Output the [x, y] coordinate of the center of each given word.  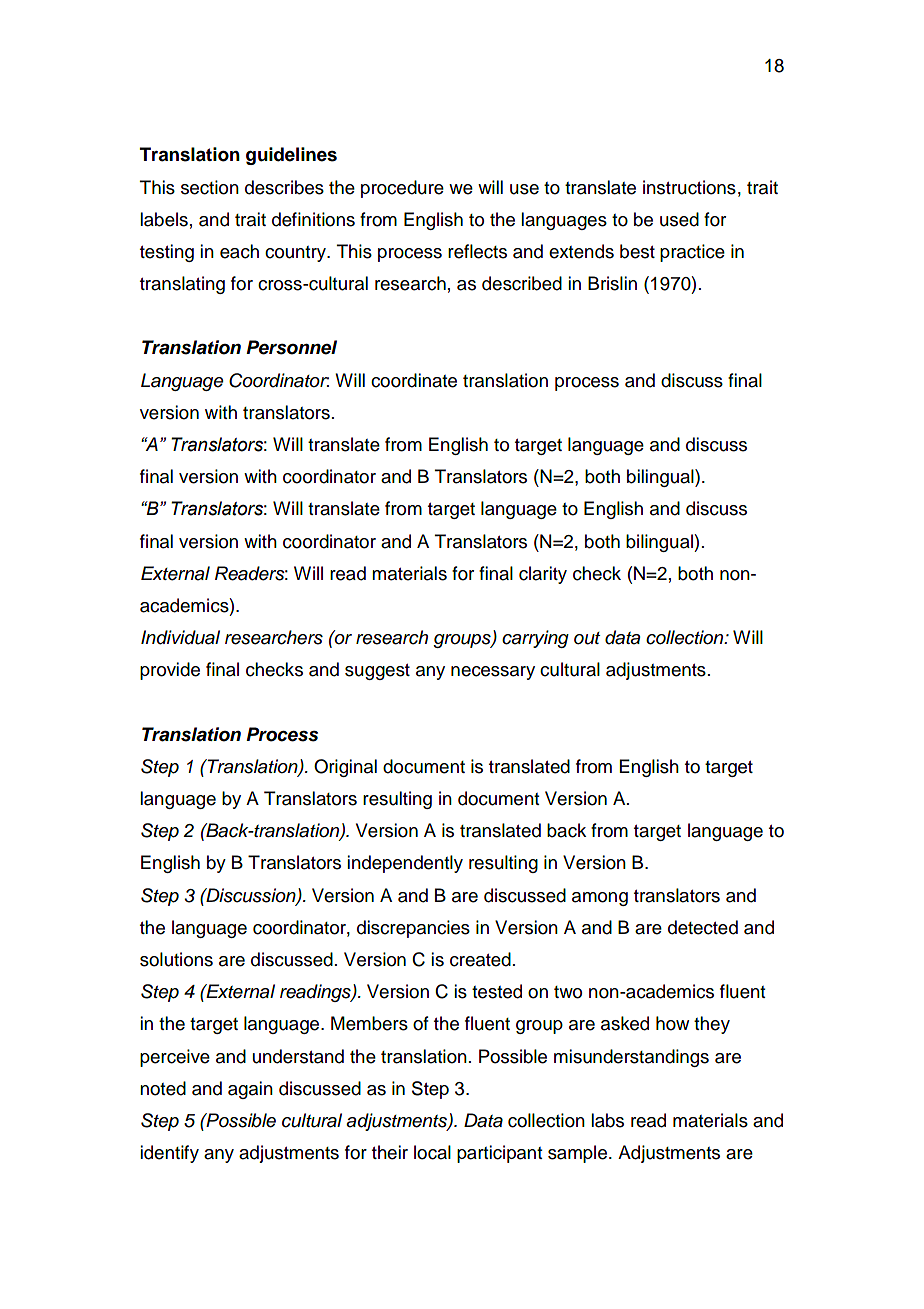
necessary [493, 673]
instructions [689, 187]
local [432, 1152]
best [637, 251]
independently [405, 864]
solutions [176, 959]
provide [170, 671]
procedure [402, 189]
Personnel [291, 347]
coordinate [414, 380]
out [587, 638]
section [210, 187]
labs [607, 1120]
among [600, 899]
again [250, 1090]
